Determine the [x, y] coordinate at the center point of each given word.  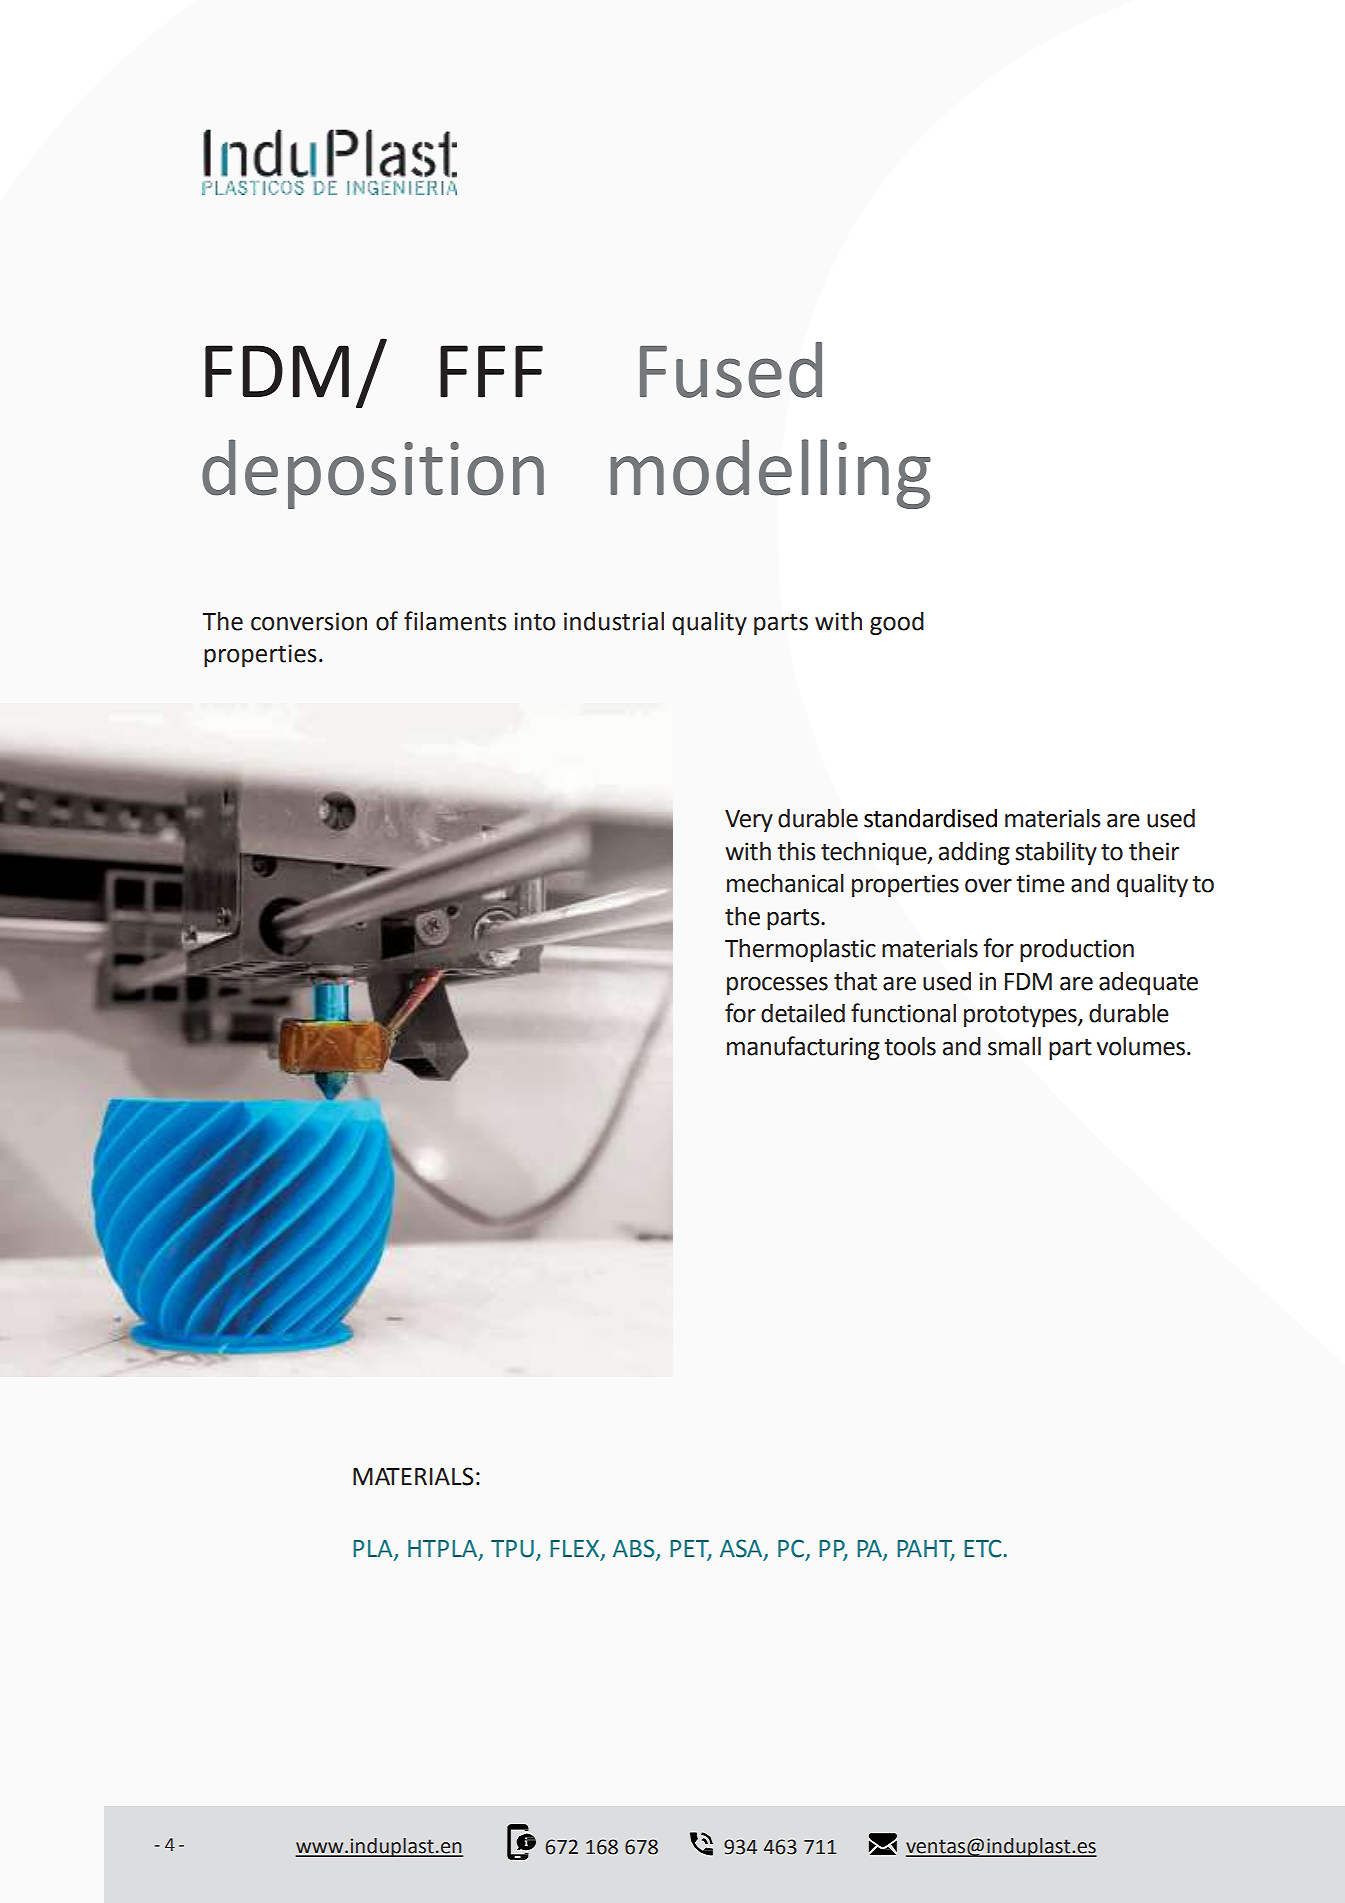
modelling [770, 474]
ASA [742, 1549]
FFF [491, 371]
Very [749, 821]
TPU [512, 1549]
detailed [803, 1013]
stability [1056, 853]
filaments [455, 621]
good [897, 623]
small [1014, 1046]
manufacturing [803, 1048]
